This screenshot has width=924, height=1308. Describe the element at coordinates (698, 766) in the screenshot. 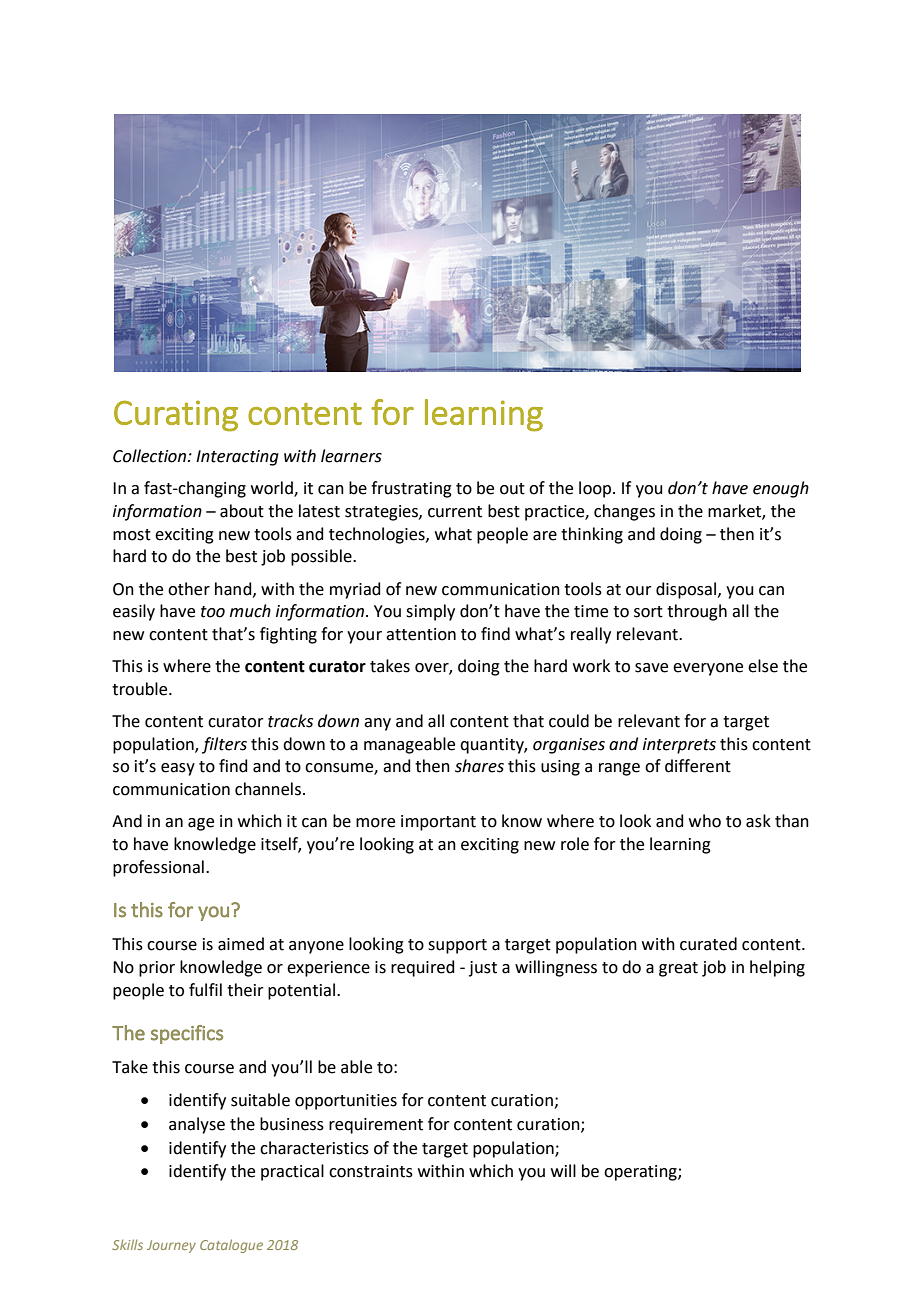

I see `different` at that location.
